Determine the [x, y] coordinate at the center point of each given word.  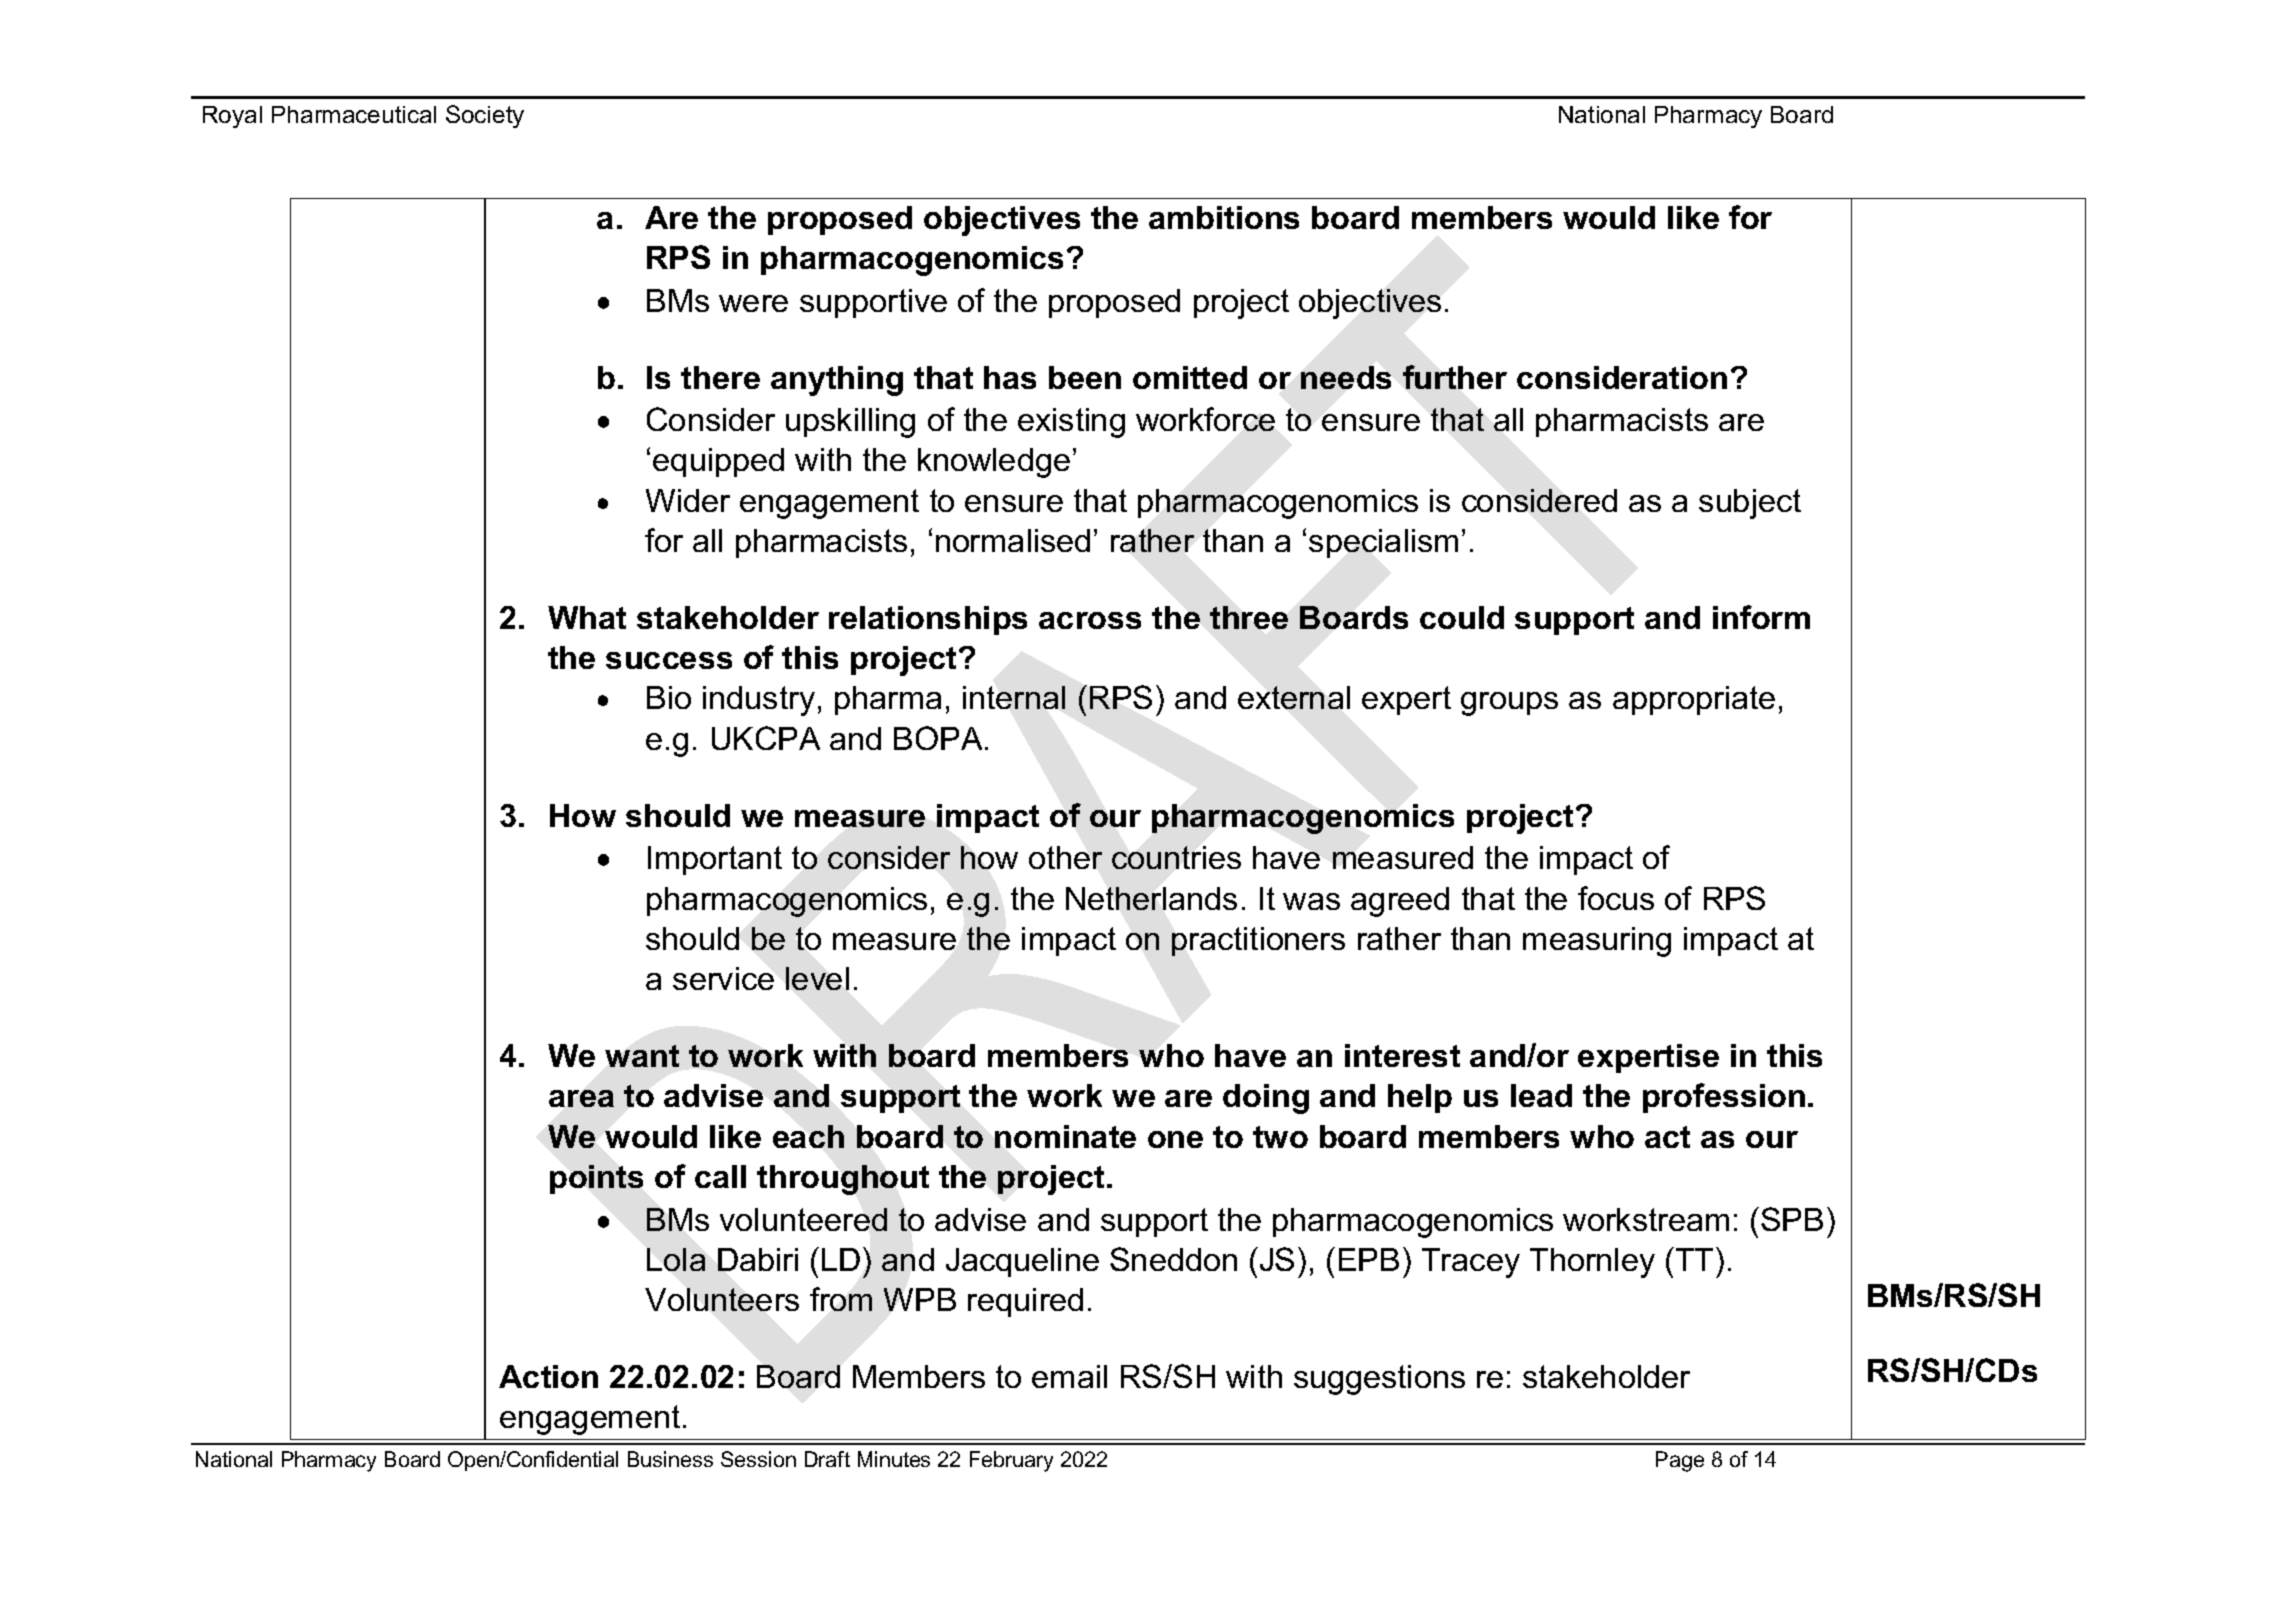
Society [485, 116]
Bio [669, 697]
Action [548, 1376]
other [1065, 857]
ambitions [1224, 217]
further [1455, 377]
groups [1509, 704]
